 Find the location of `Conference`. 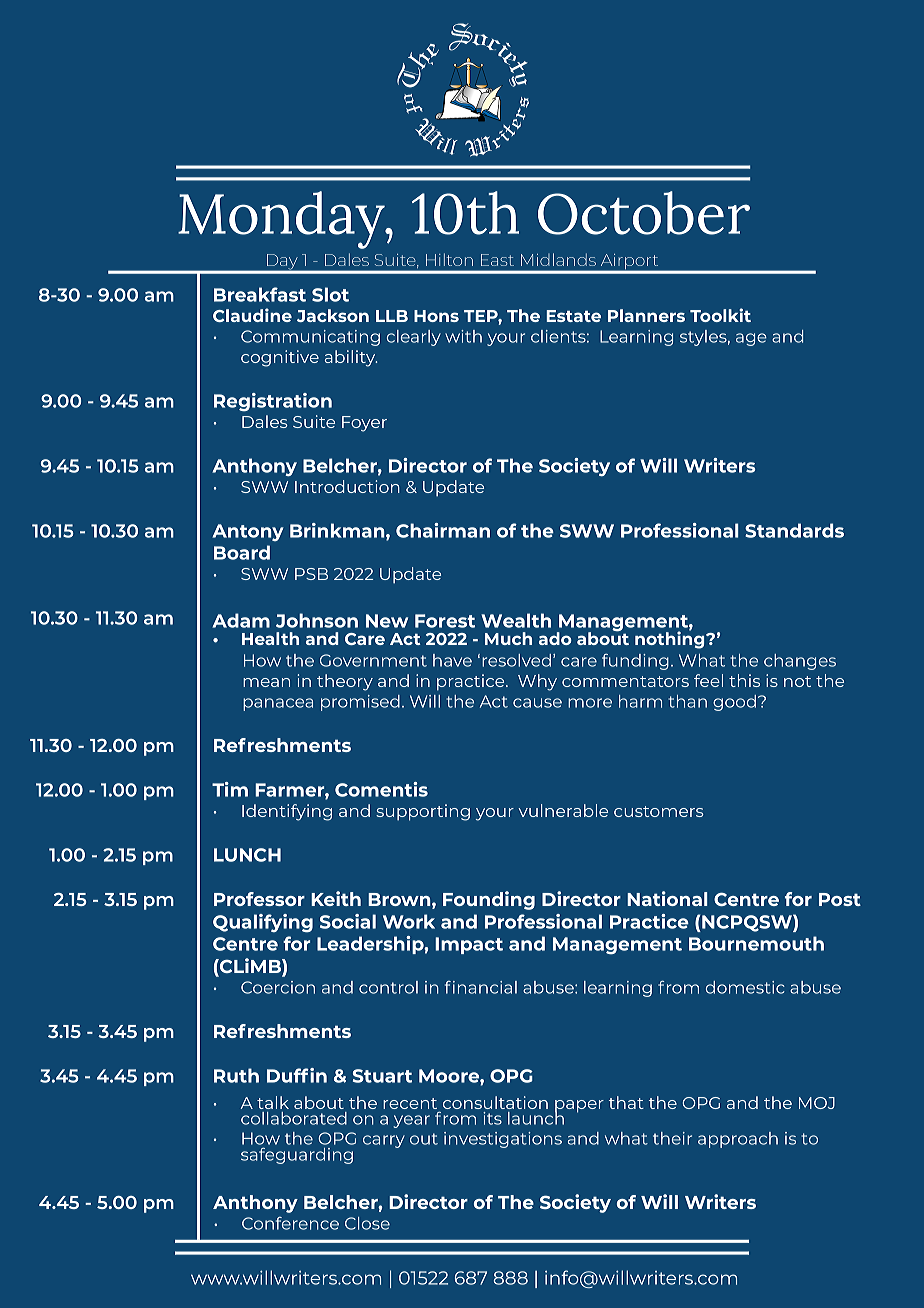

Conference is located at coordinates (290, 1223).
